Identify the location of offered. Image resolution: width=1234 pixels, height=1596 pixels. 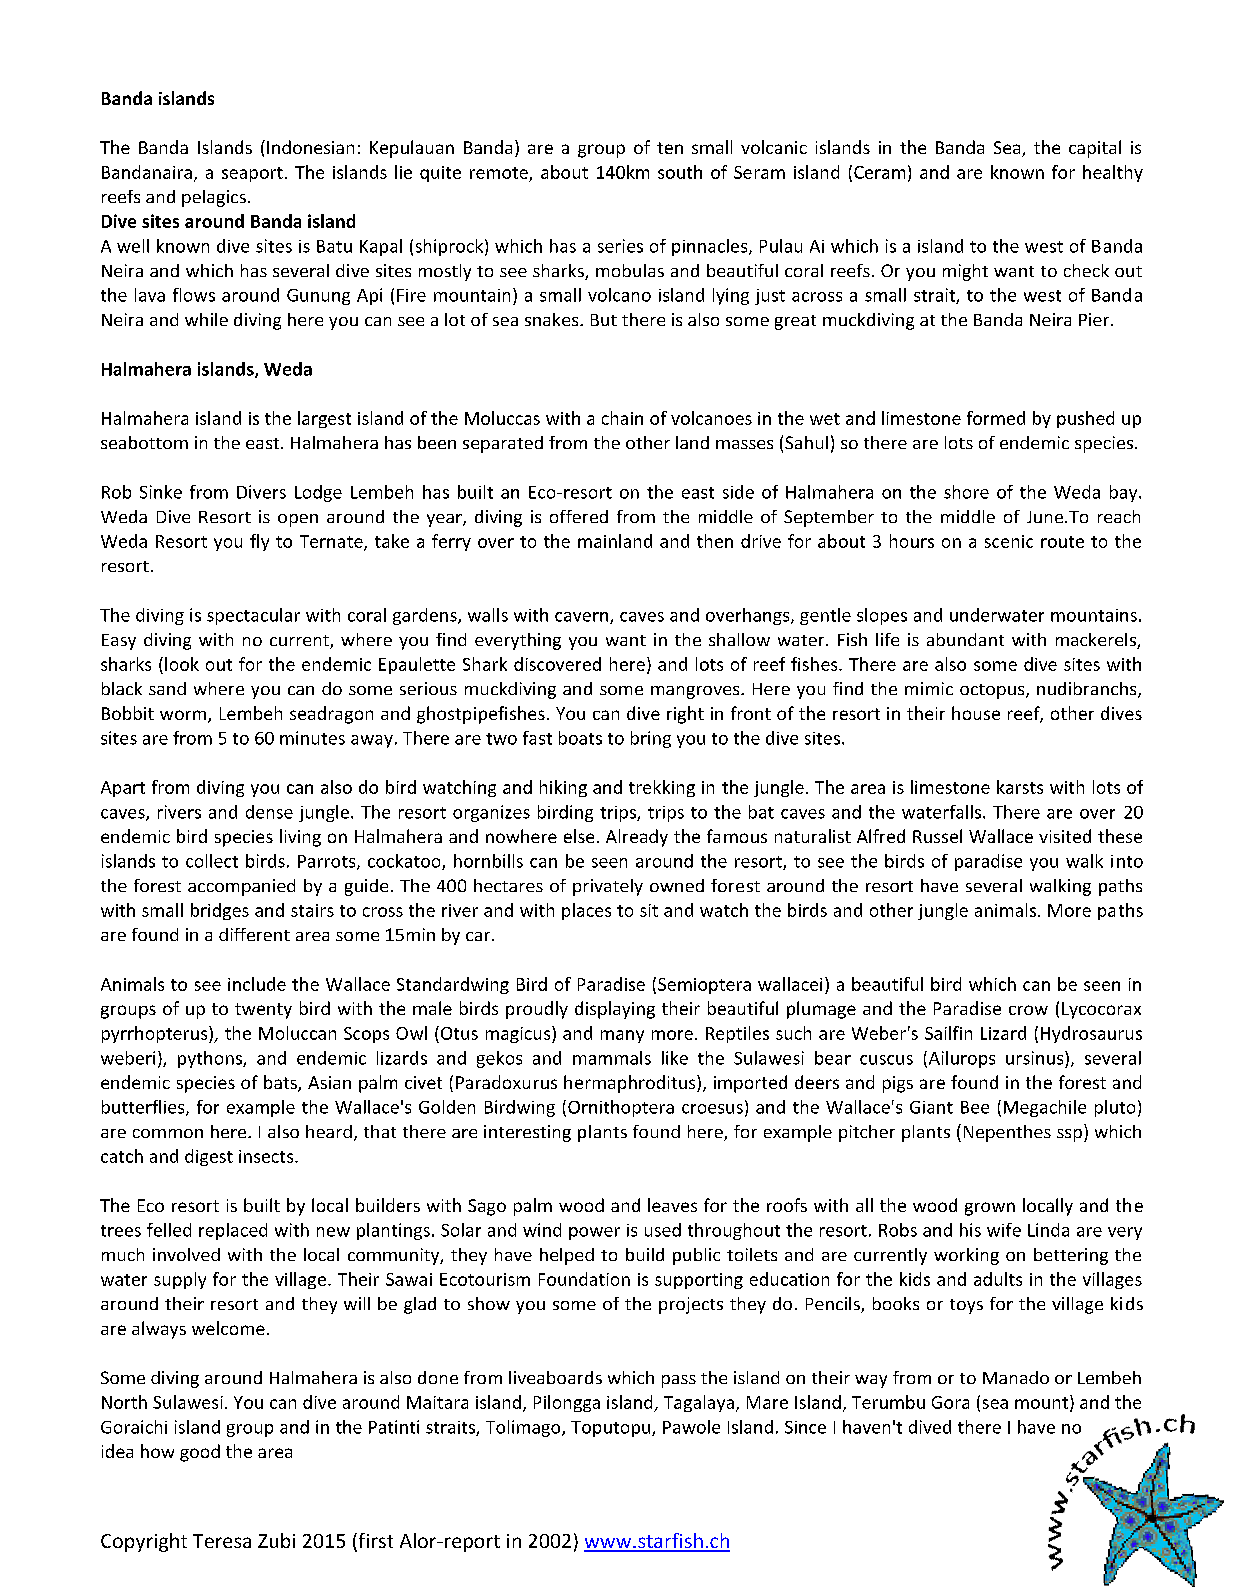
(579, 516).
